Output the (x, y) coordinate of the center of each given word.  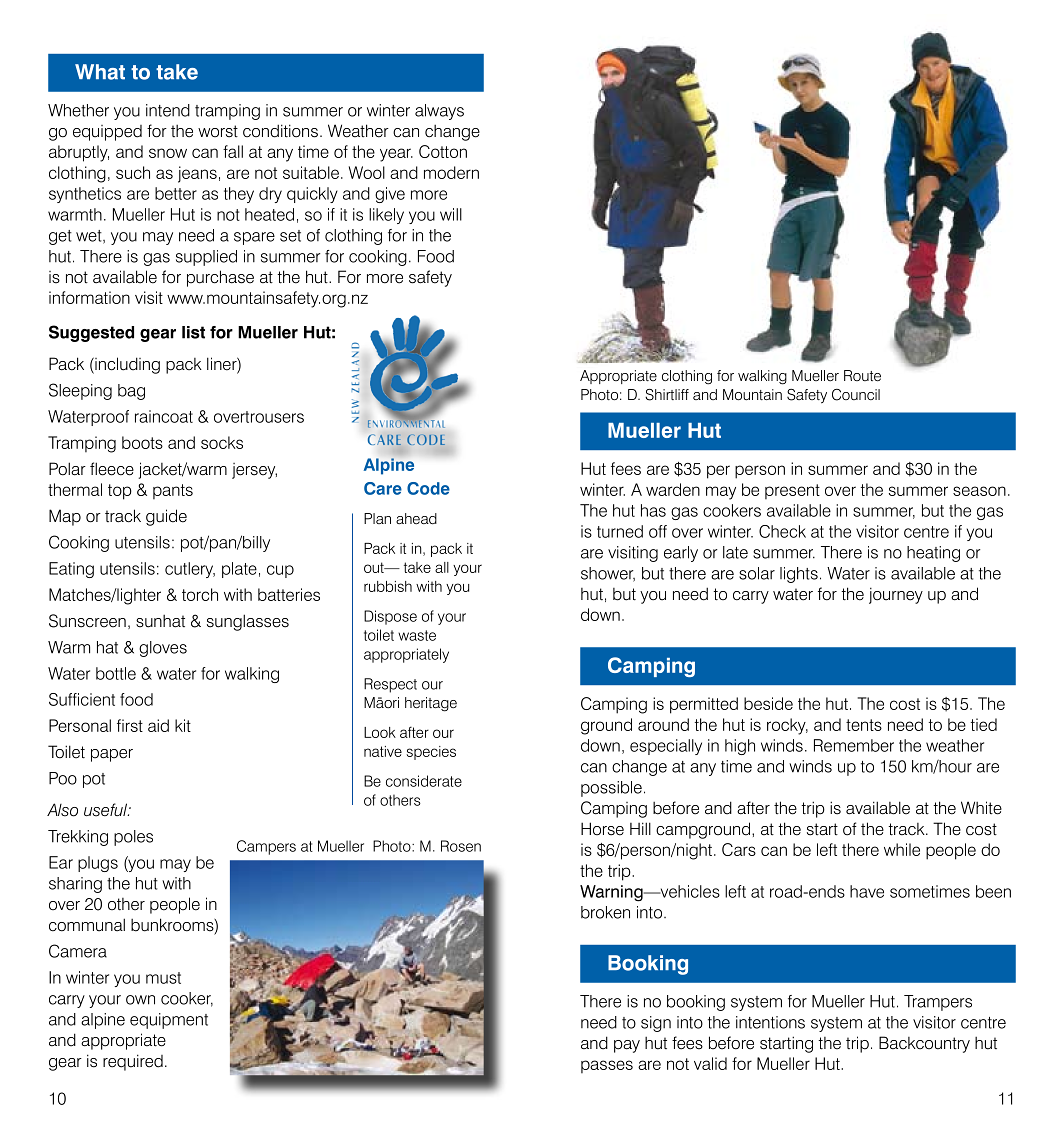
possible (611, 789)
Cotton (443, 151)
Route (862, 376)
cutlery (190, 570)
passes (607, 1066)
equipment (169, 1021)
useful (107, 810)
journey (896, 595)
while (902, 849)
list (193, 332)
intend (168, 110)
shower (608, 574)
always (439, 112)
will (451, 214)
